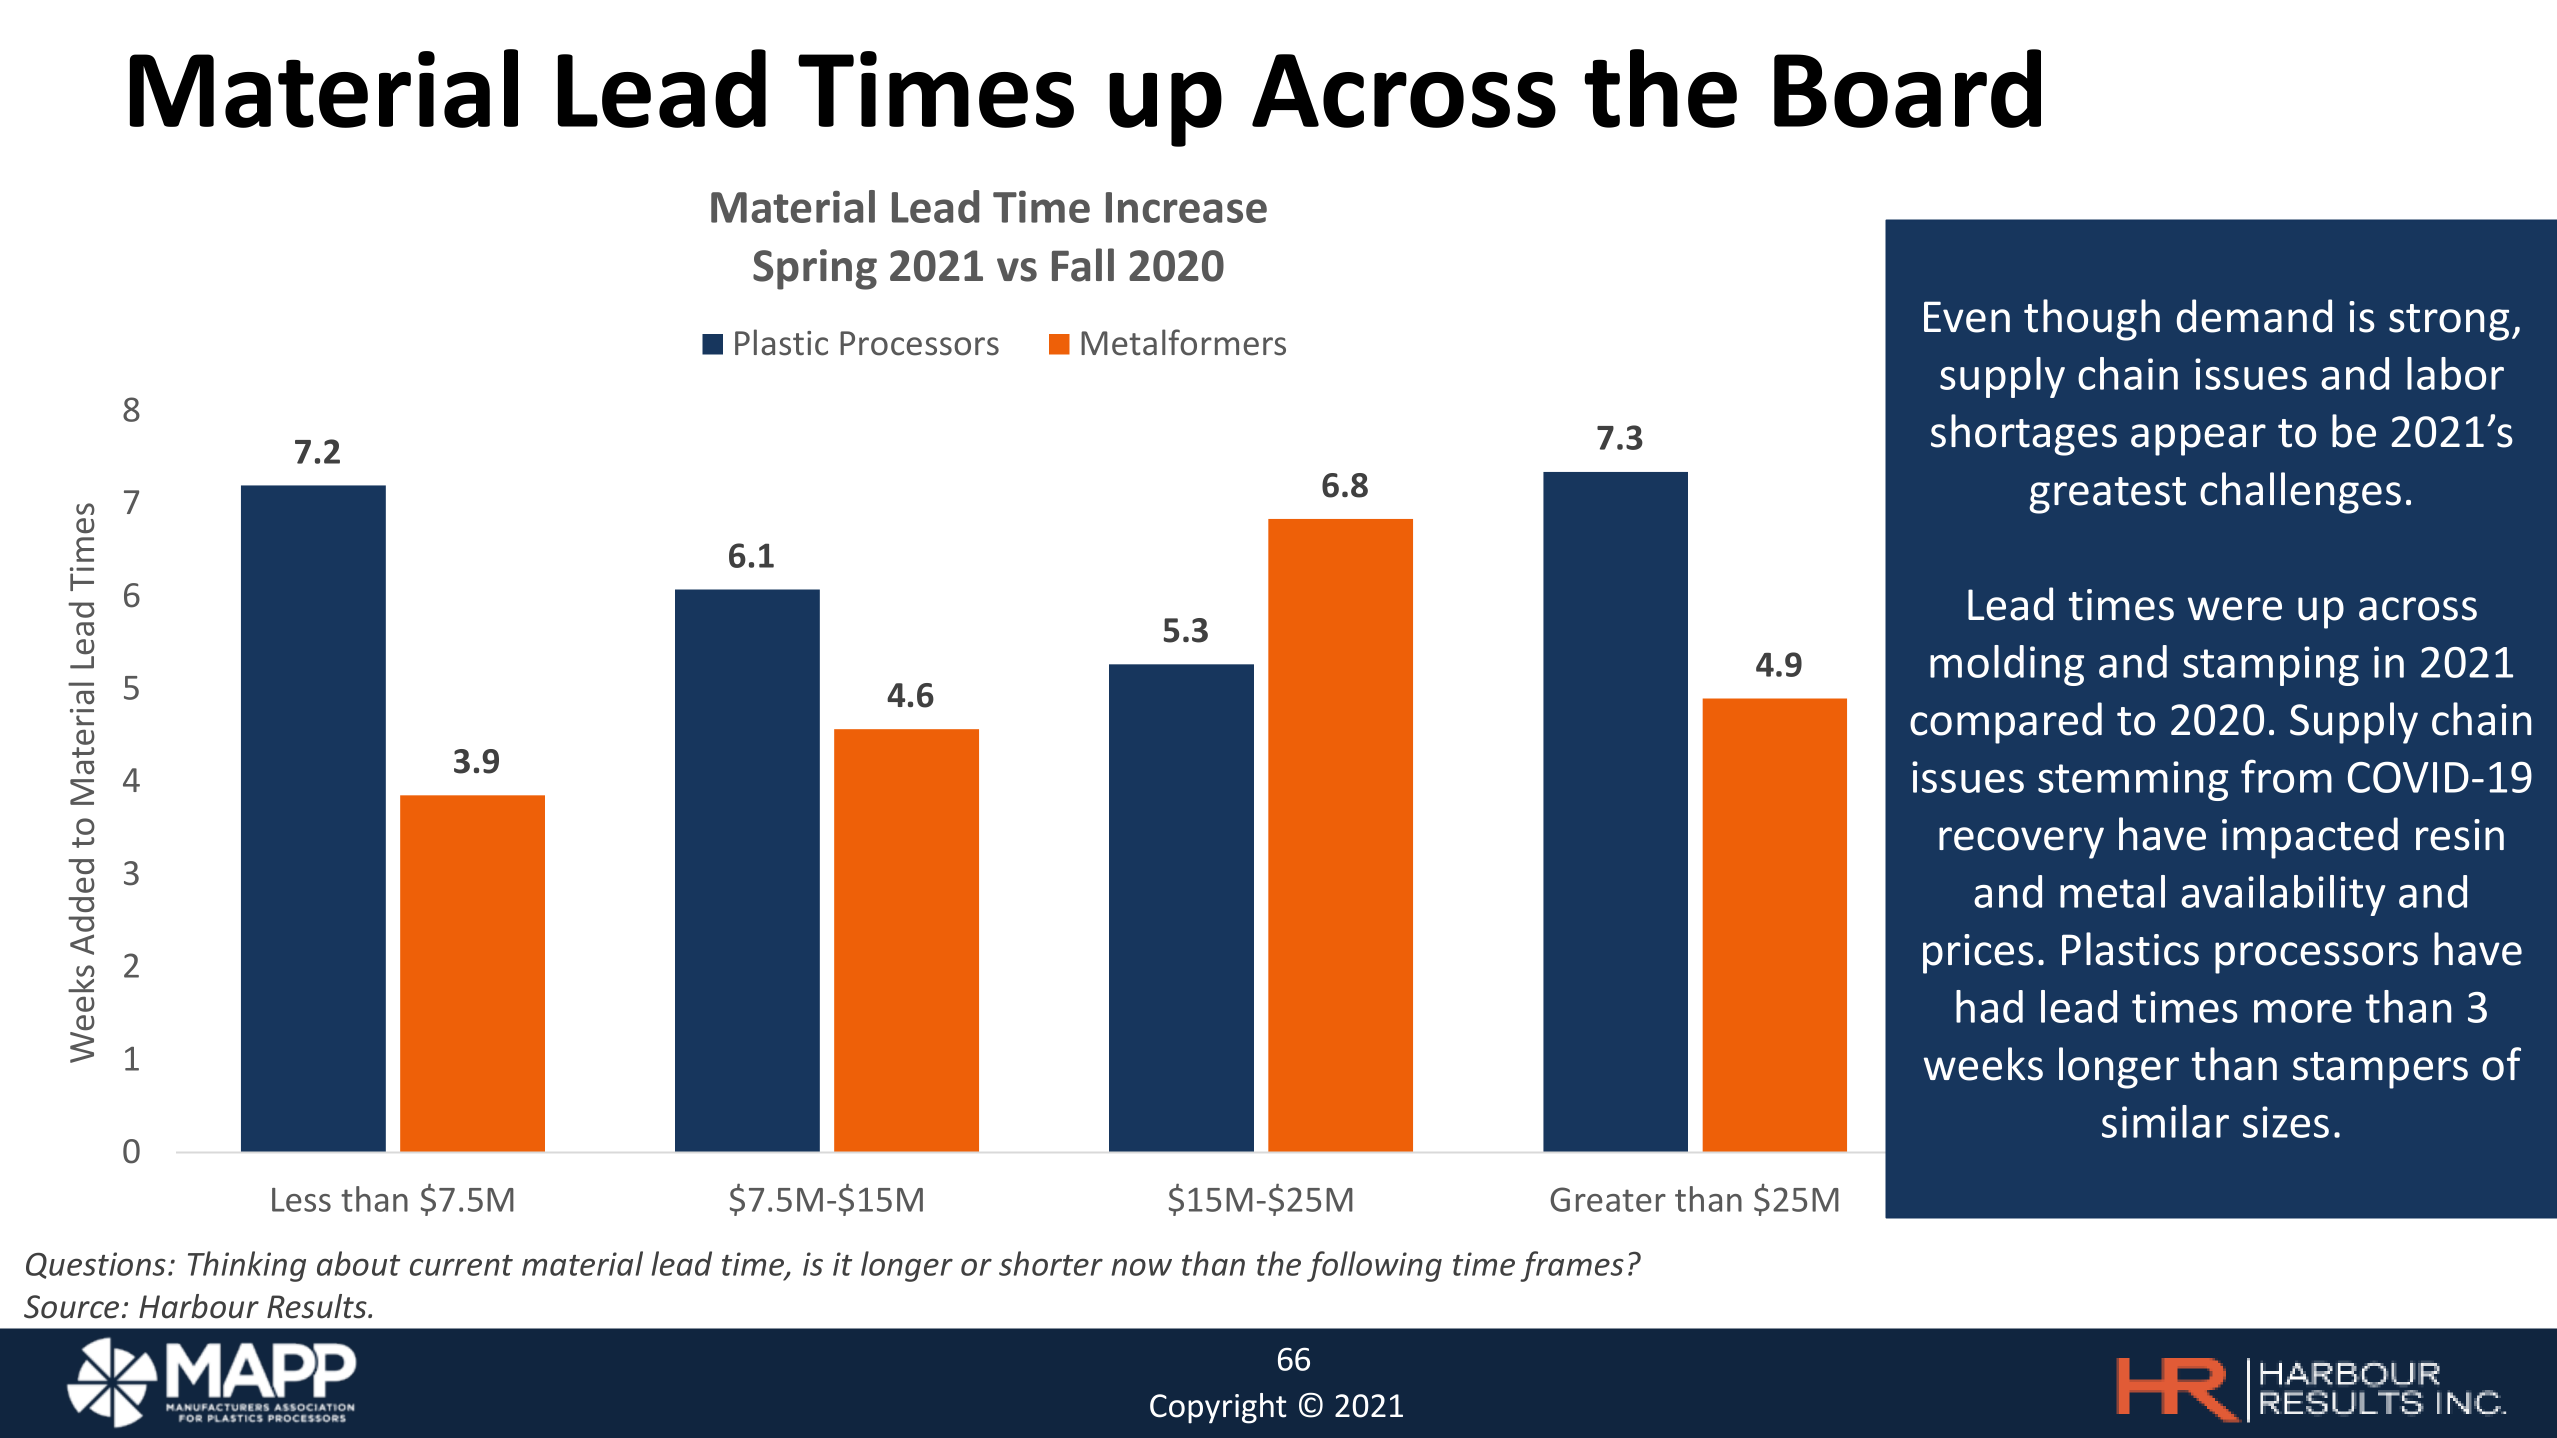 The height and width of the screenshot is (1438, 2557). Describe the element at coordinates (1907, 88) in the screenshot. I see `Board` at that location.
